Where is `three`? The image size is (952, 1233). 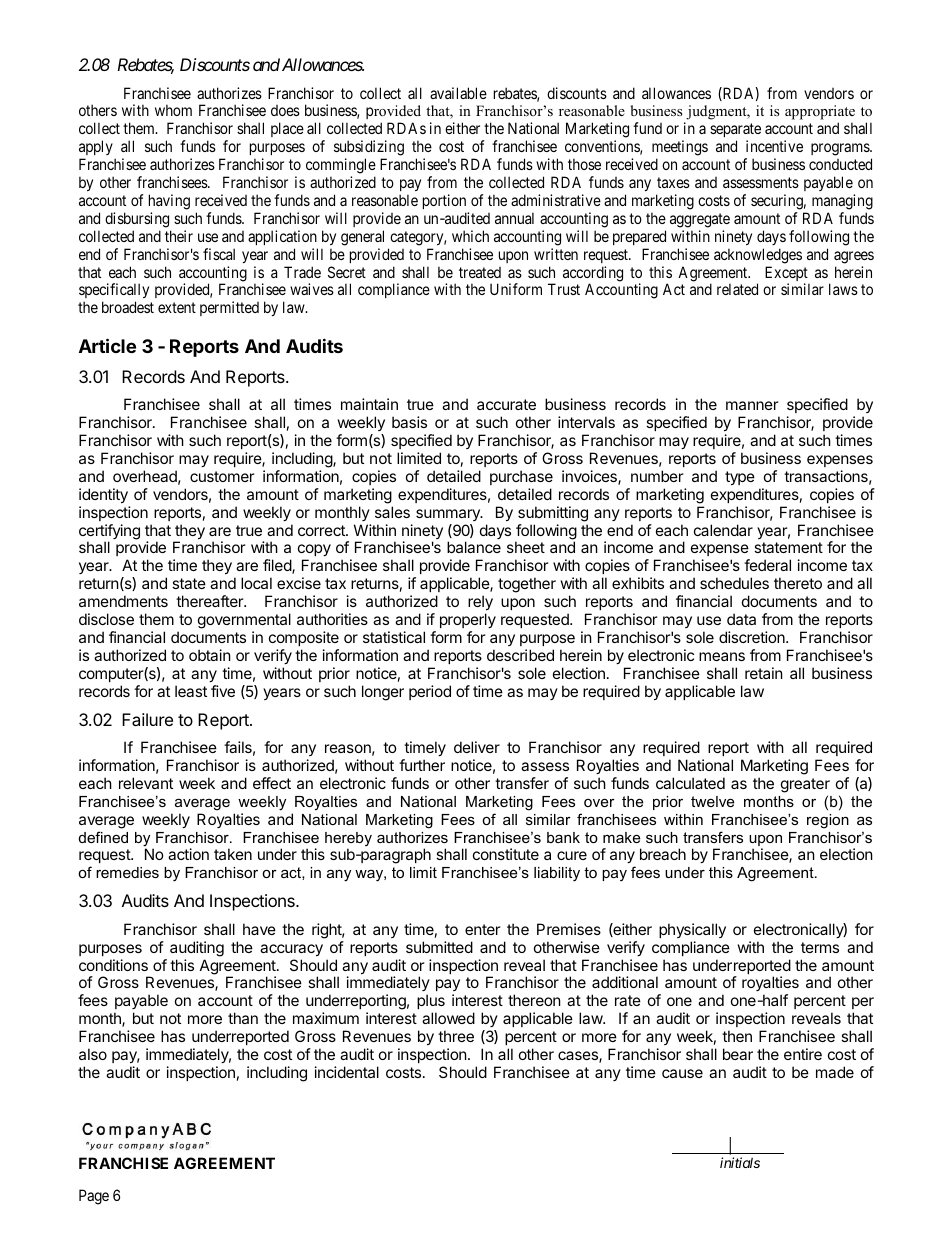
three is located at coordinates (456, 1036).
